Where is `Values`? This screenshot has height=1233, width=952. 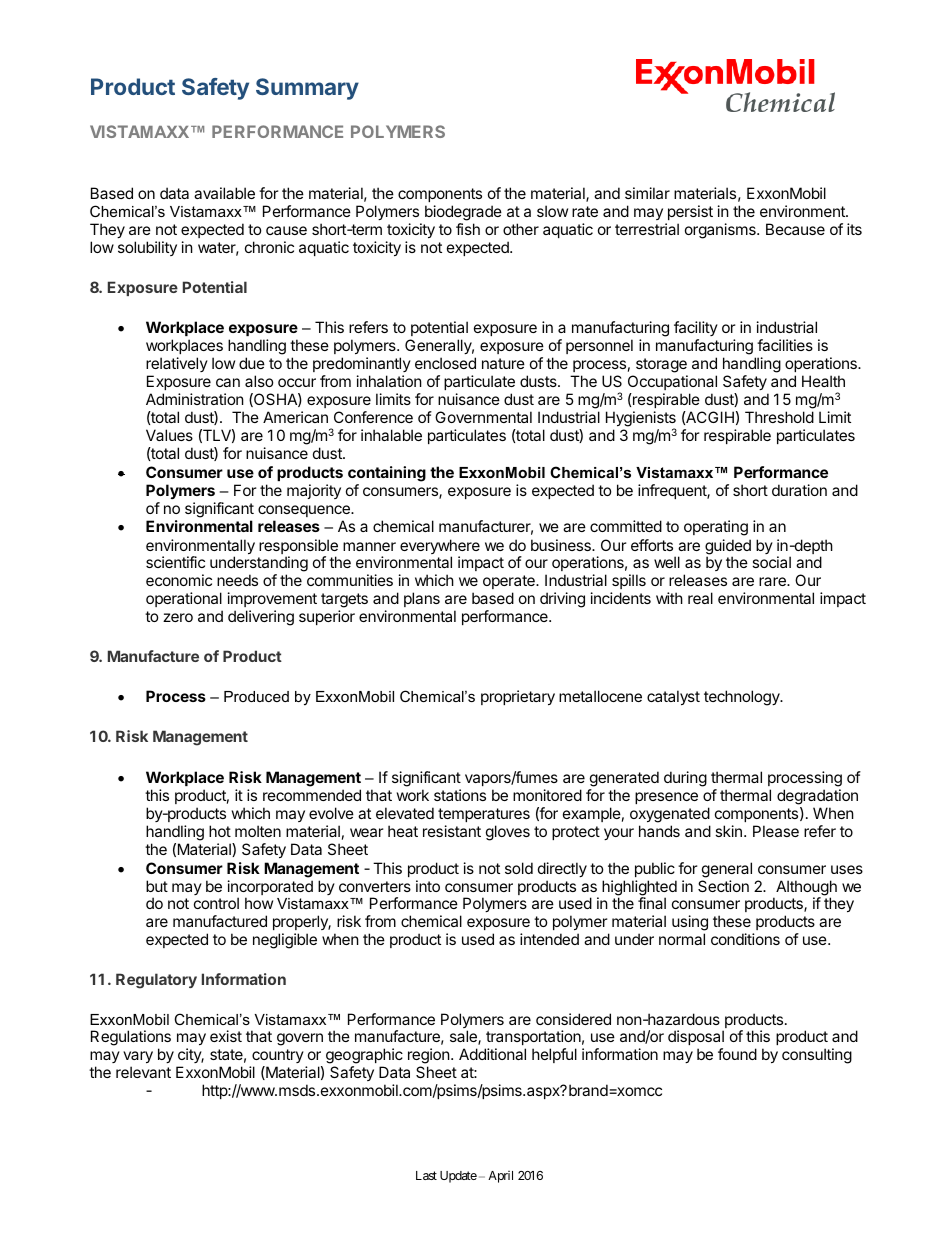
Values is located at coordinates (169, 435).
